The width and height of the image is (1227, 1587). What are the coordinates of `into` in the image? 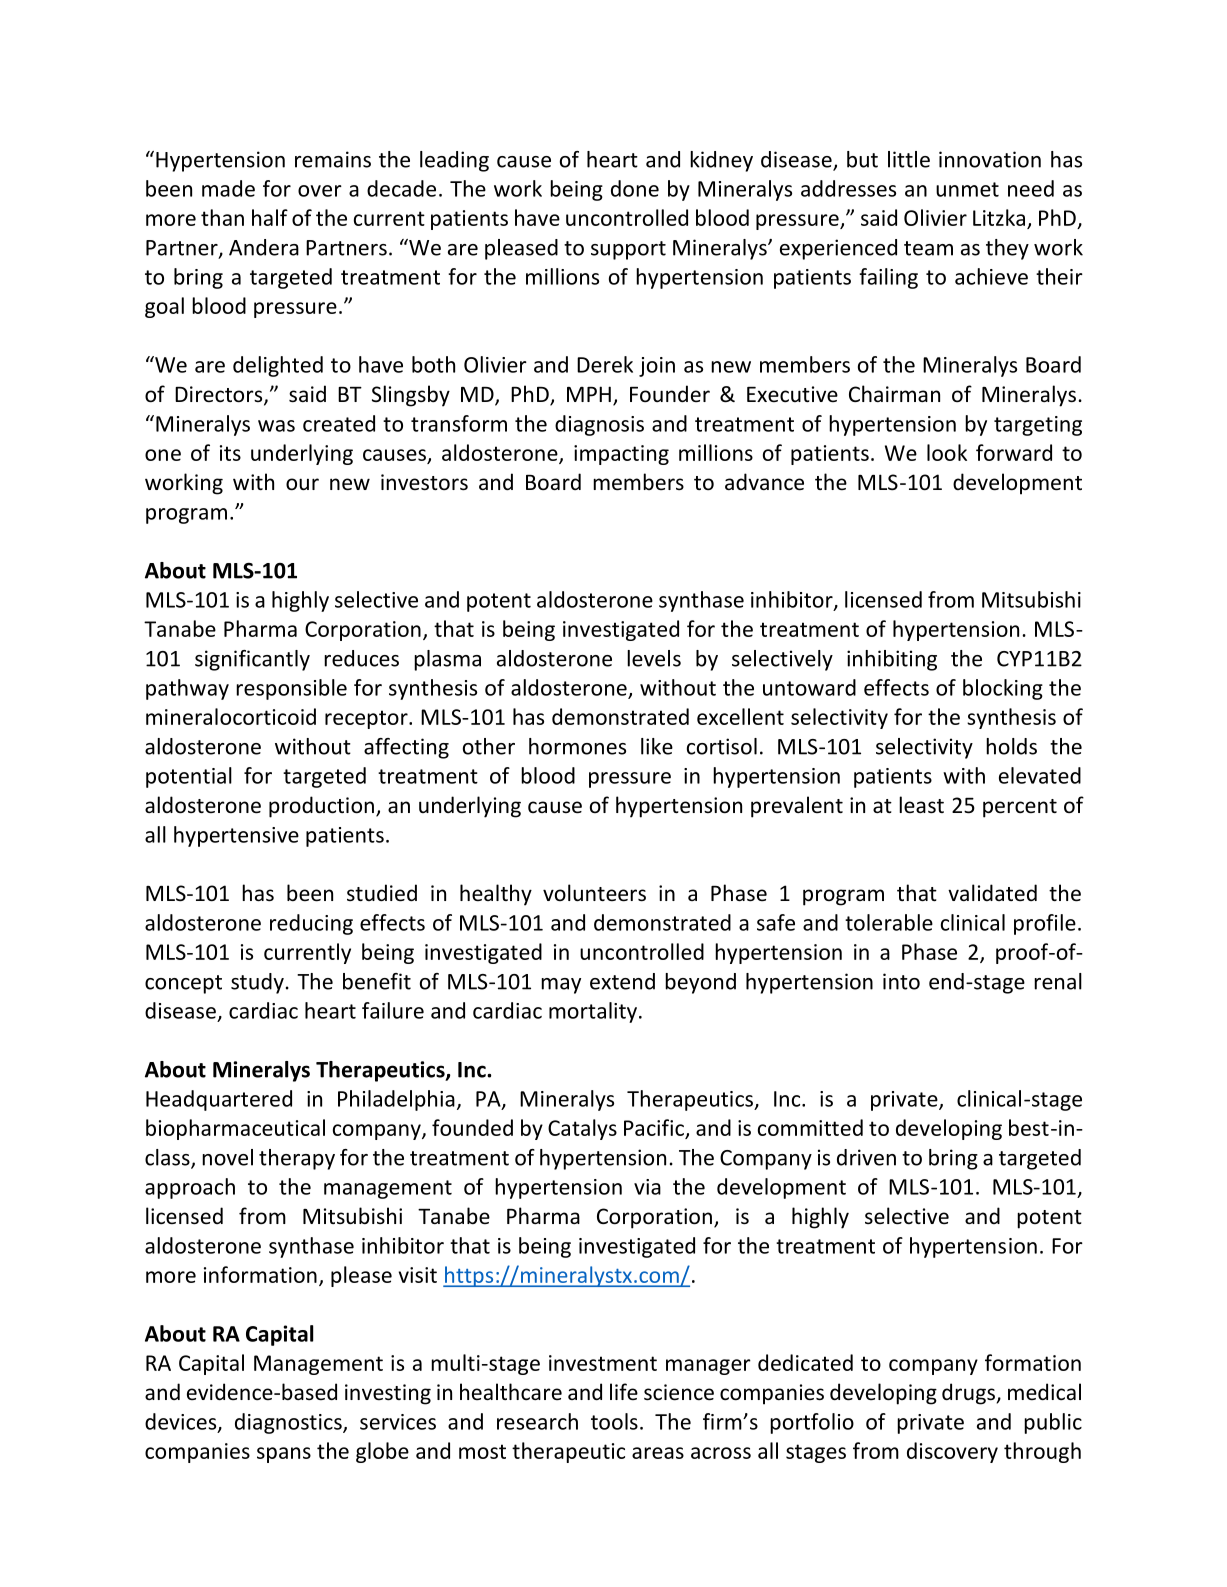 It's located at (901, 981).
